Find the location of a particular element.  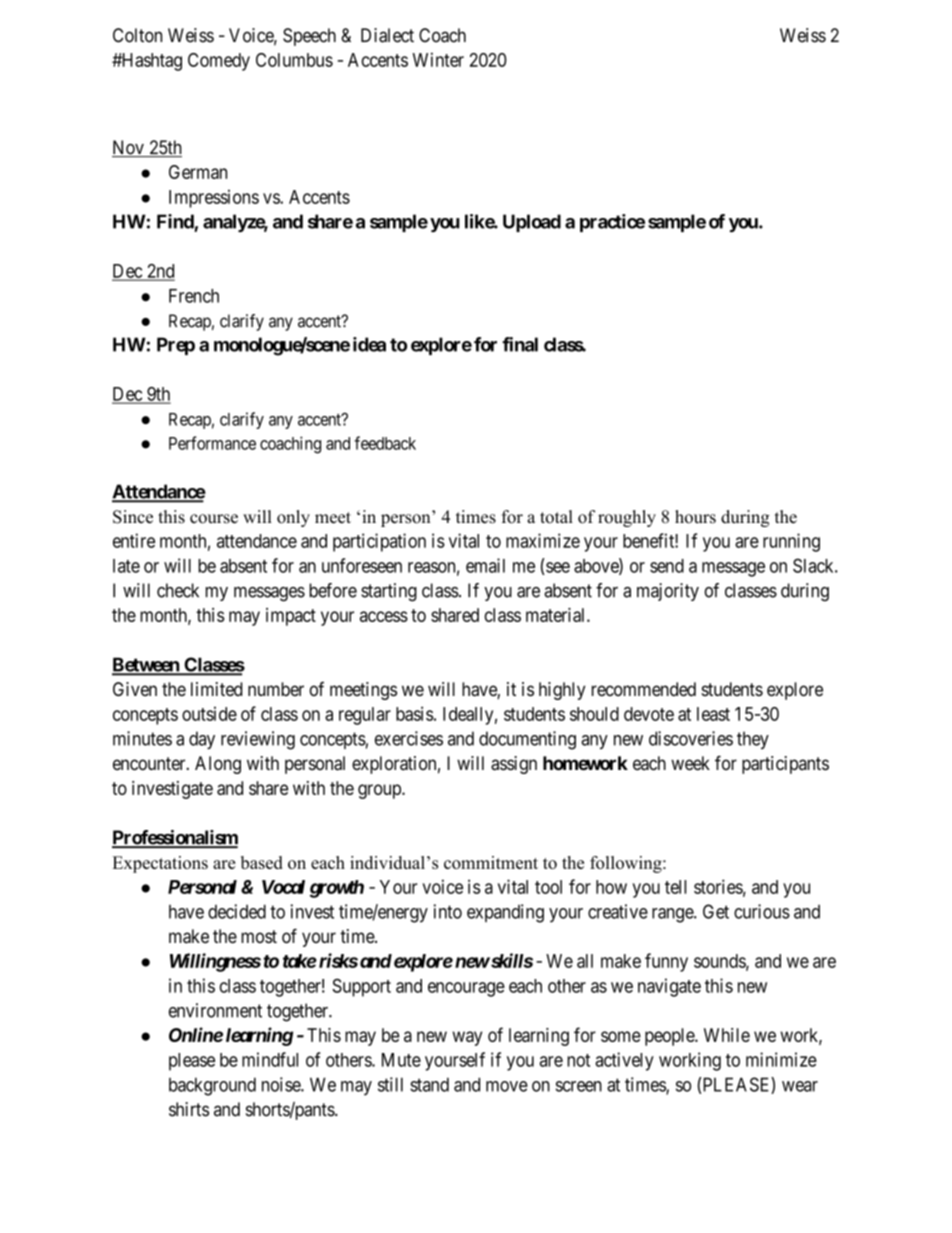

Comedy is located at coordinates (219, 62).
